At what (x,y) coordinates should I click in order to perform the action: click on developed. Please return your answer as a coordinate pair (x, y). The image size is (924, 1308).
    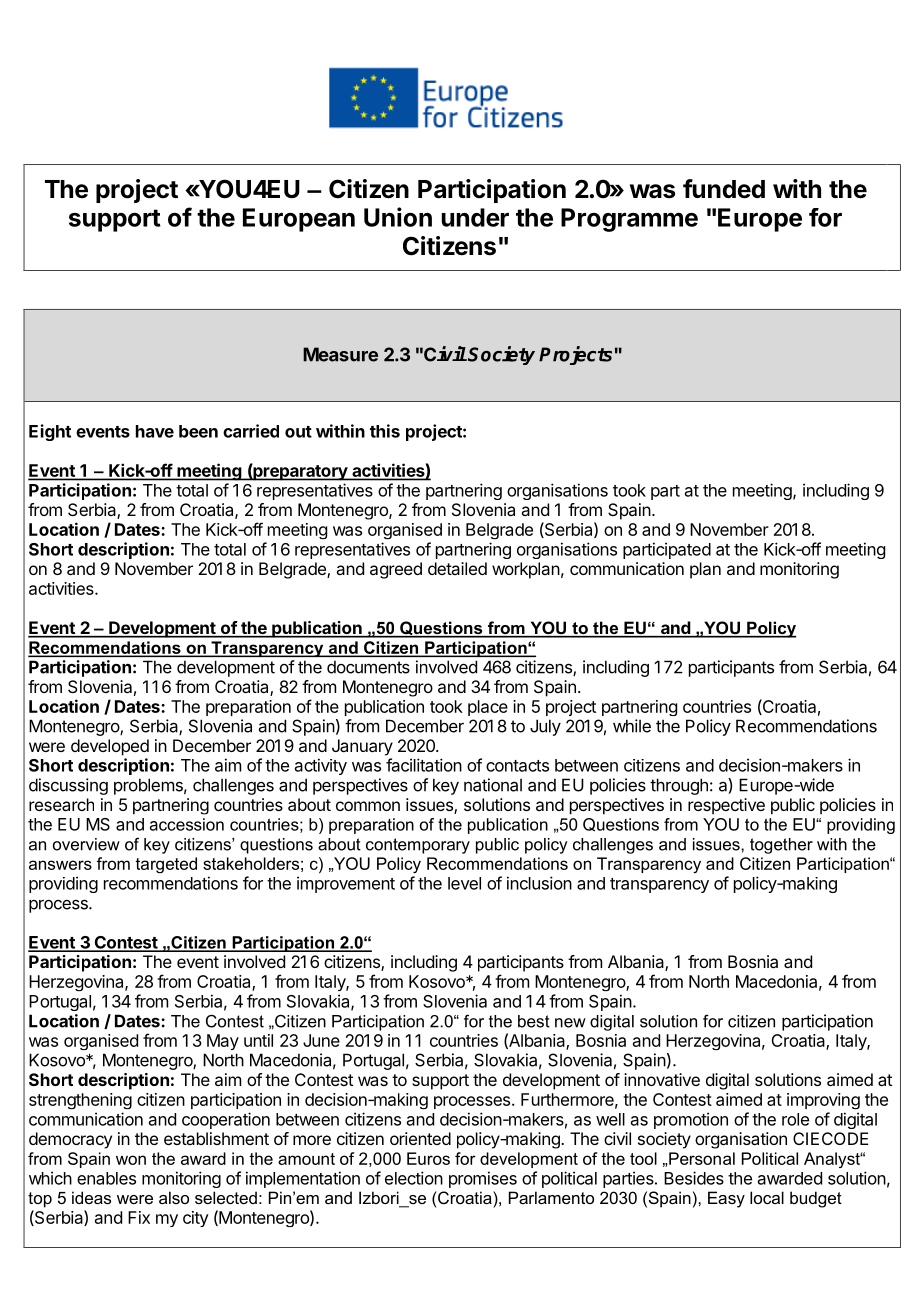
    Looking at the image, I should click on (110, 747).
